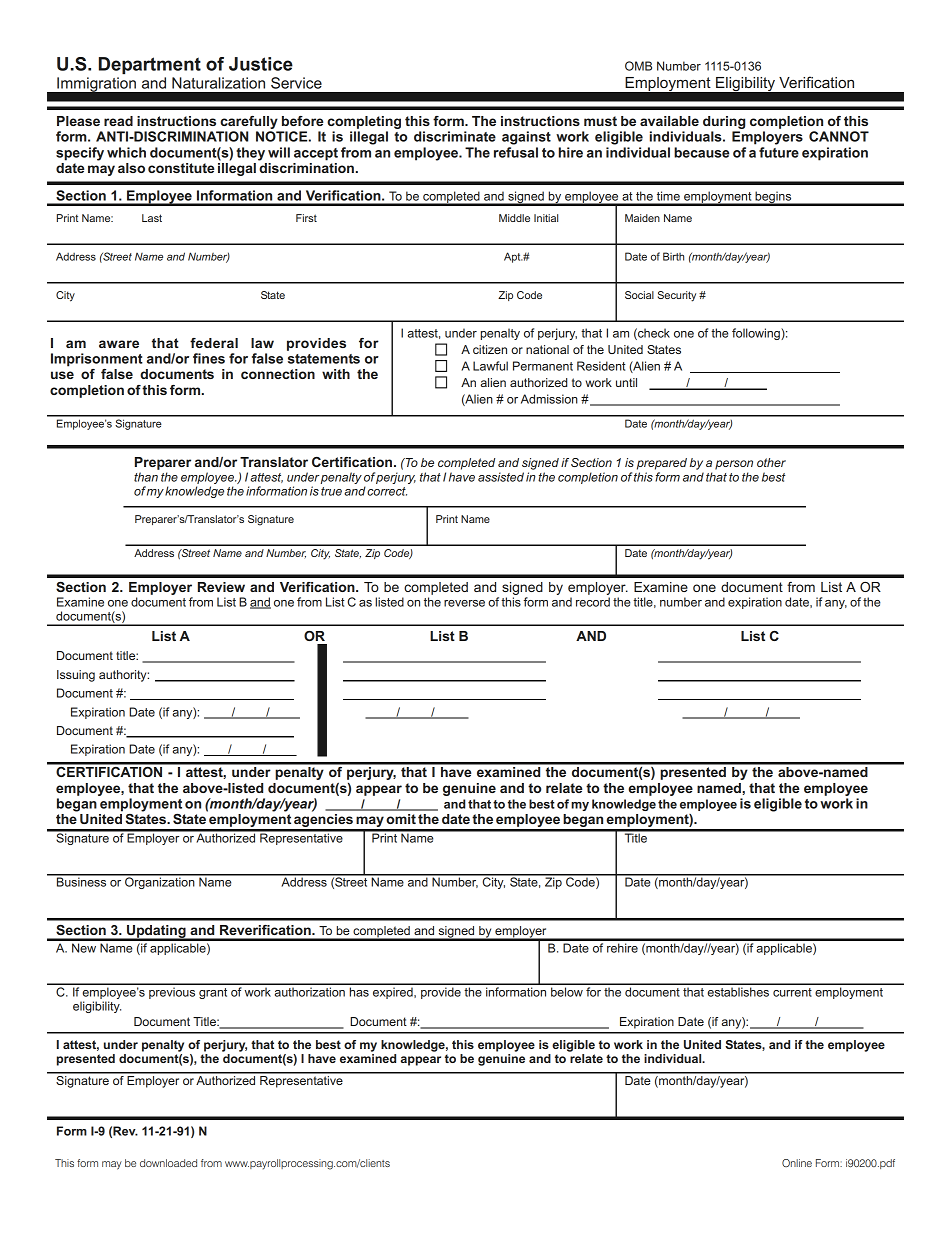  Describe the element at coordinates (464, 603) in the page. I see `reverse` at that location.
